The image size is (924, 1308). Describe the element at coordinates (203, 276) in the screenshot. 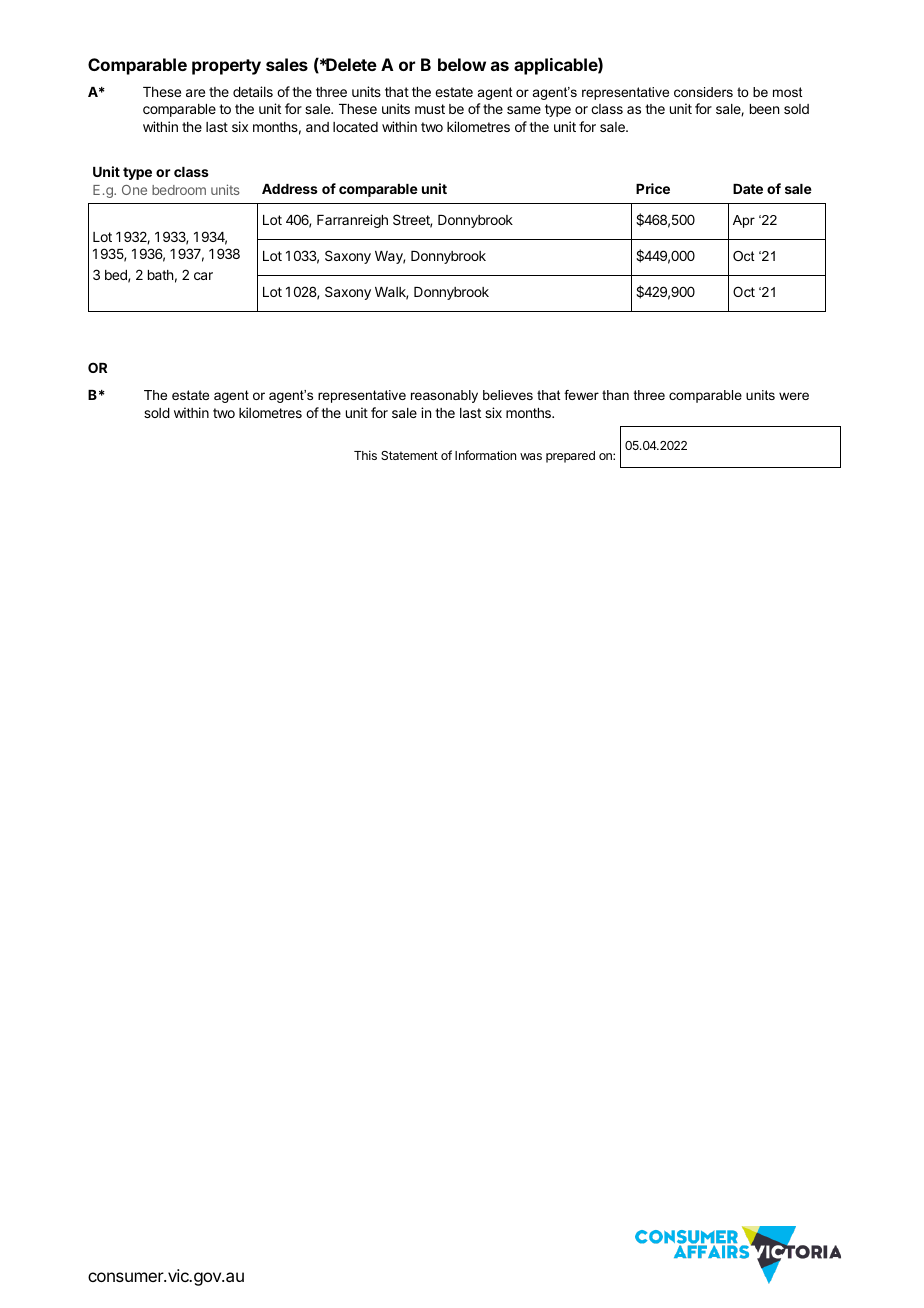

I see `car` at that location.
